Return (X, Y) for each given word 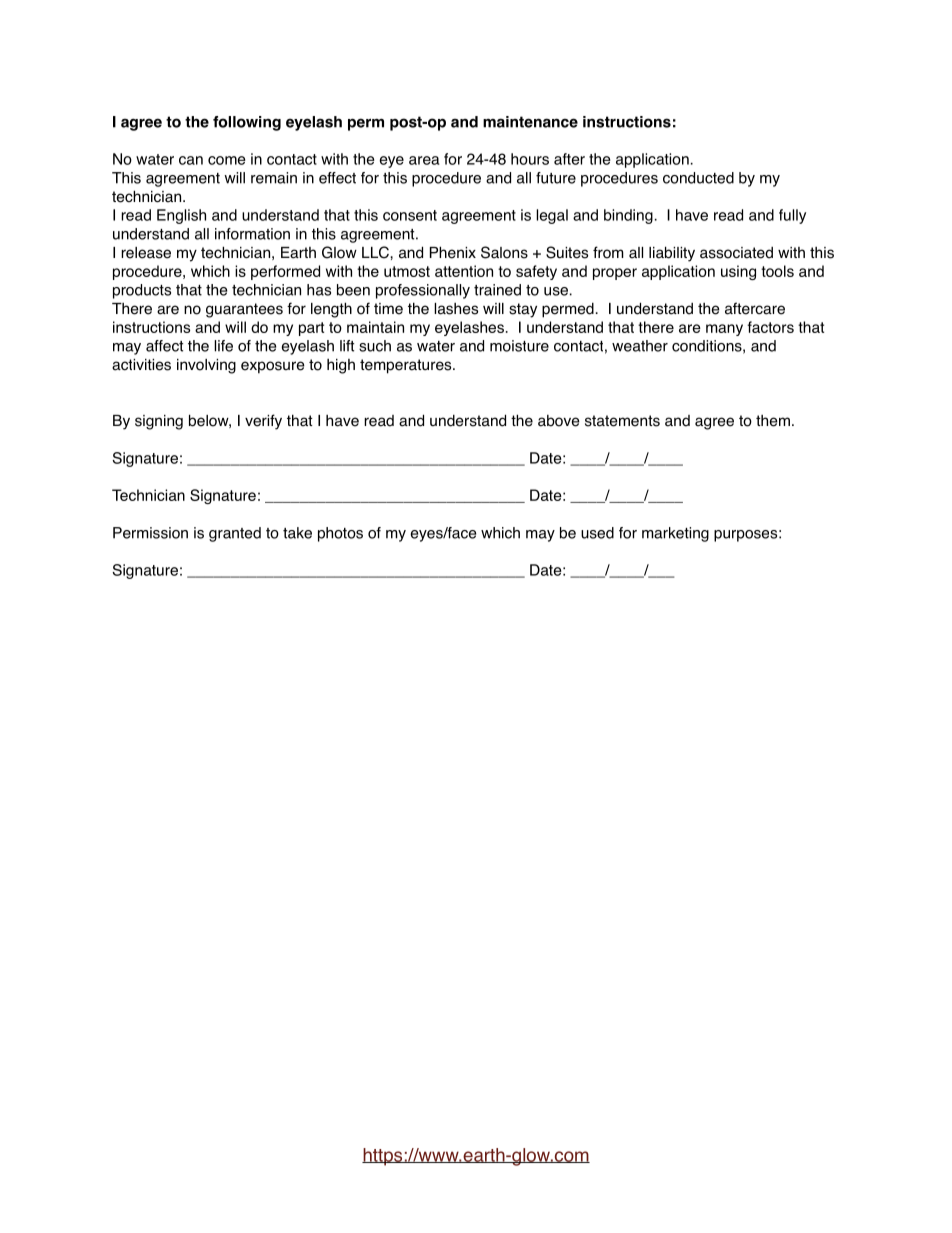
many (724, 330)
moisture (519, 346)
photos (340, 534)
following (247, 123)
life (223, 346)
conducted (698, 178)
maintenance (530, 122)
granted (235, 534)
